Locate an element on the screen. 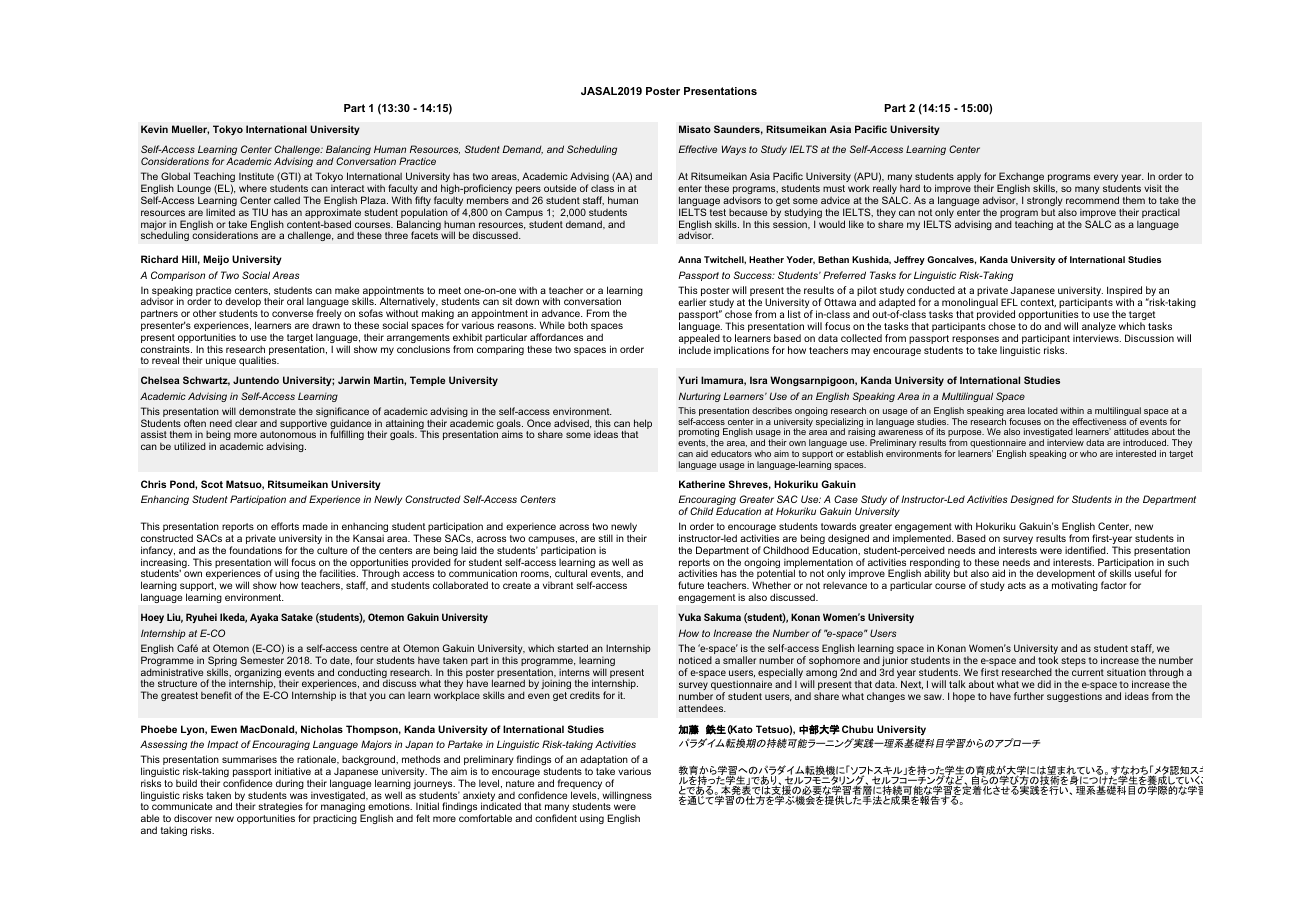  motivating is located at coordinates (1075, 586).
